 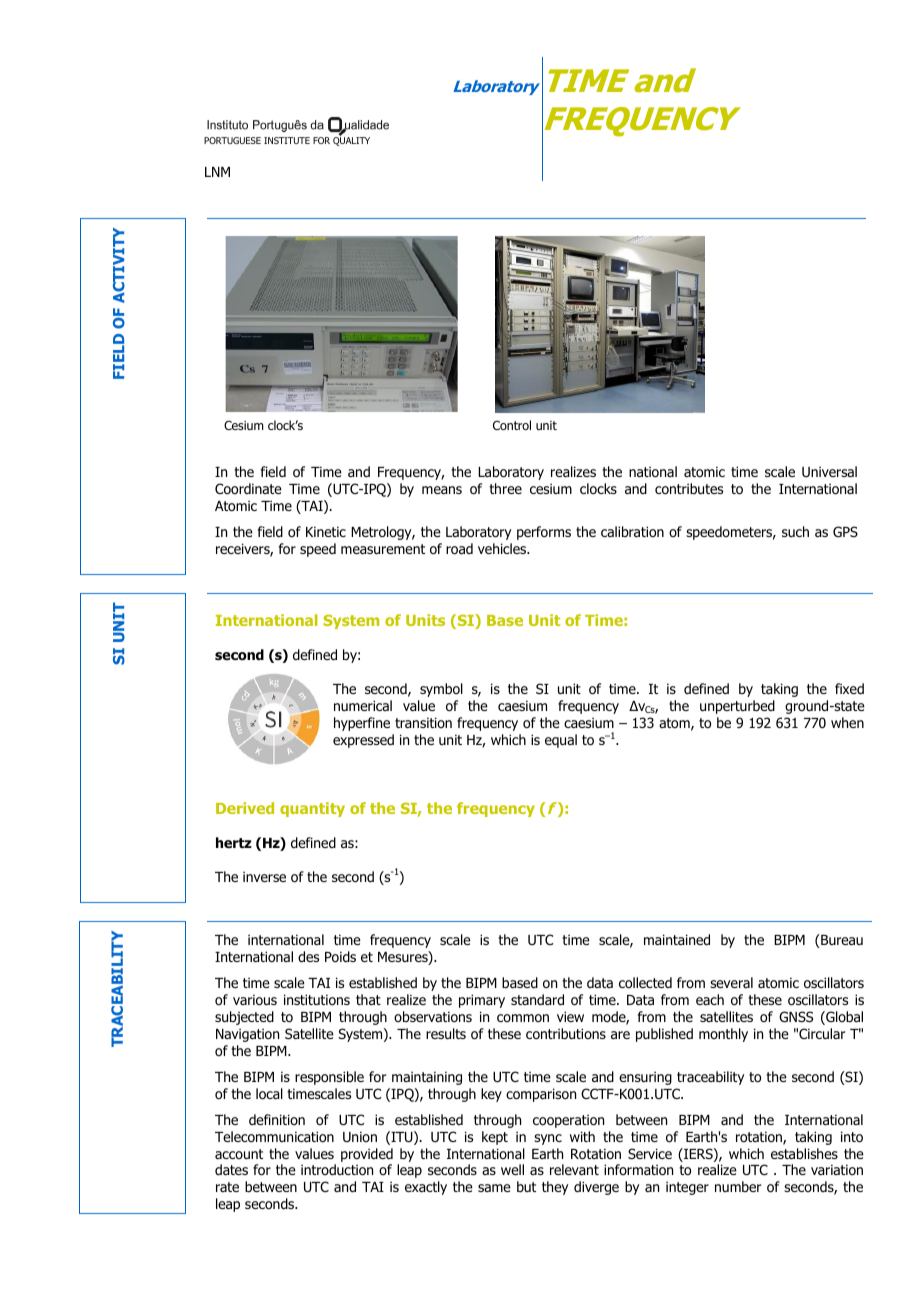 What do you see at coordinates (512, 425) in the screenshot?
I see `Control` at bounding box center [512, 425].
